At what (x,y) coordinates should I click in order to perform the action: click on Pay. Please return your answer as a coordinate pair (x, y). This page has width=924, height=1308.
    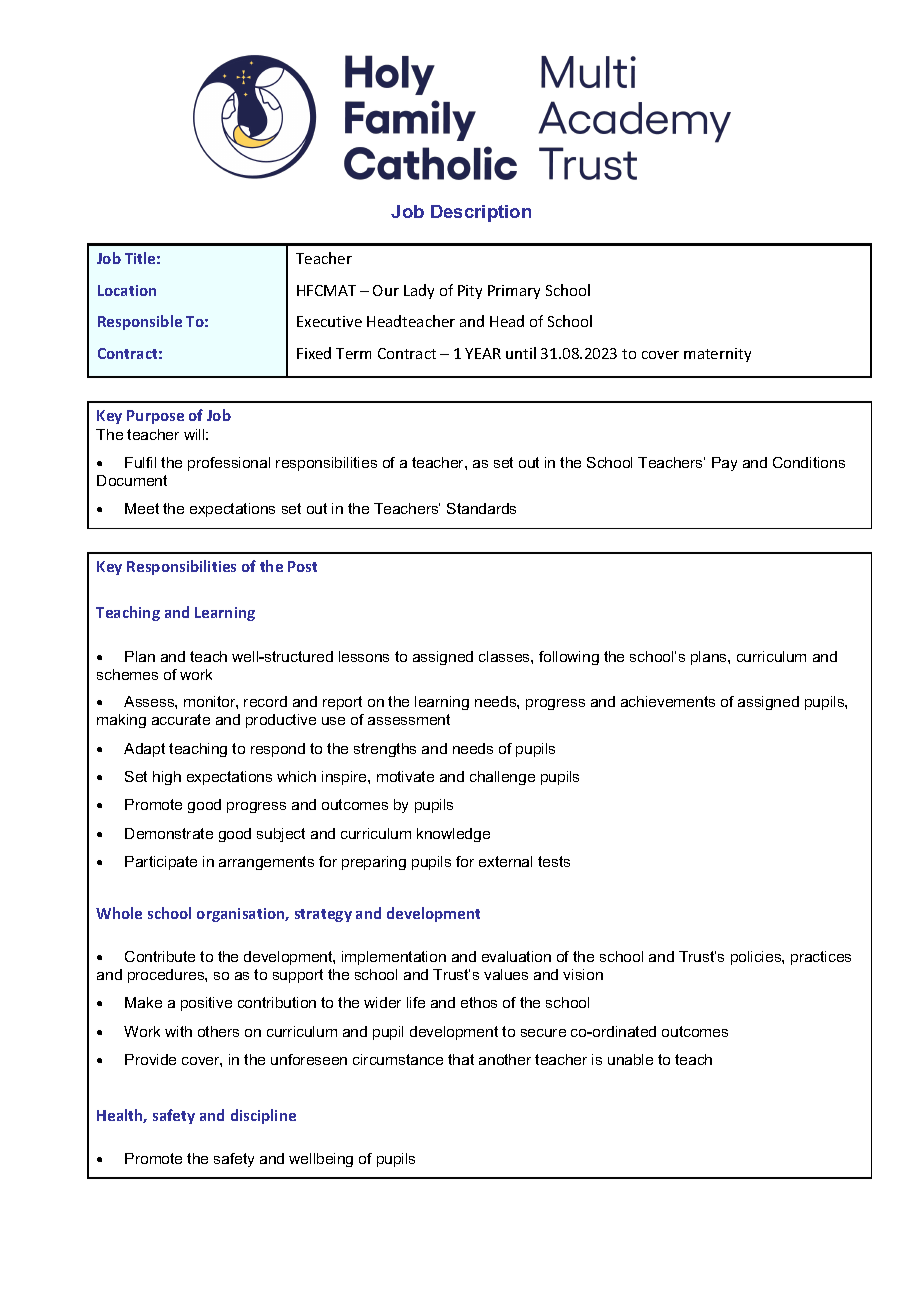
    Looking at the image, I should click on (724, 464).
